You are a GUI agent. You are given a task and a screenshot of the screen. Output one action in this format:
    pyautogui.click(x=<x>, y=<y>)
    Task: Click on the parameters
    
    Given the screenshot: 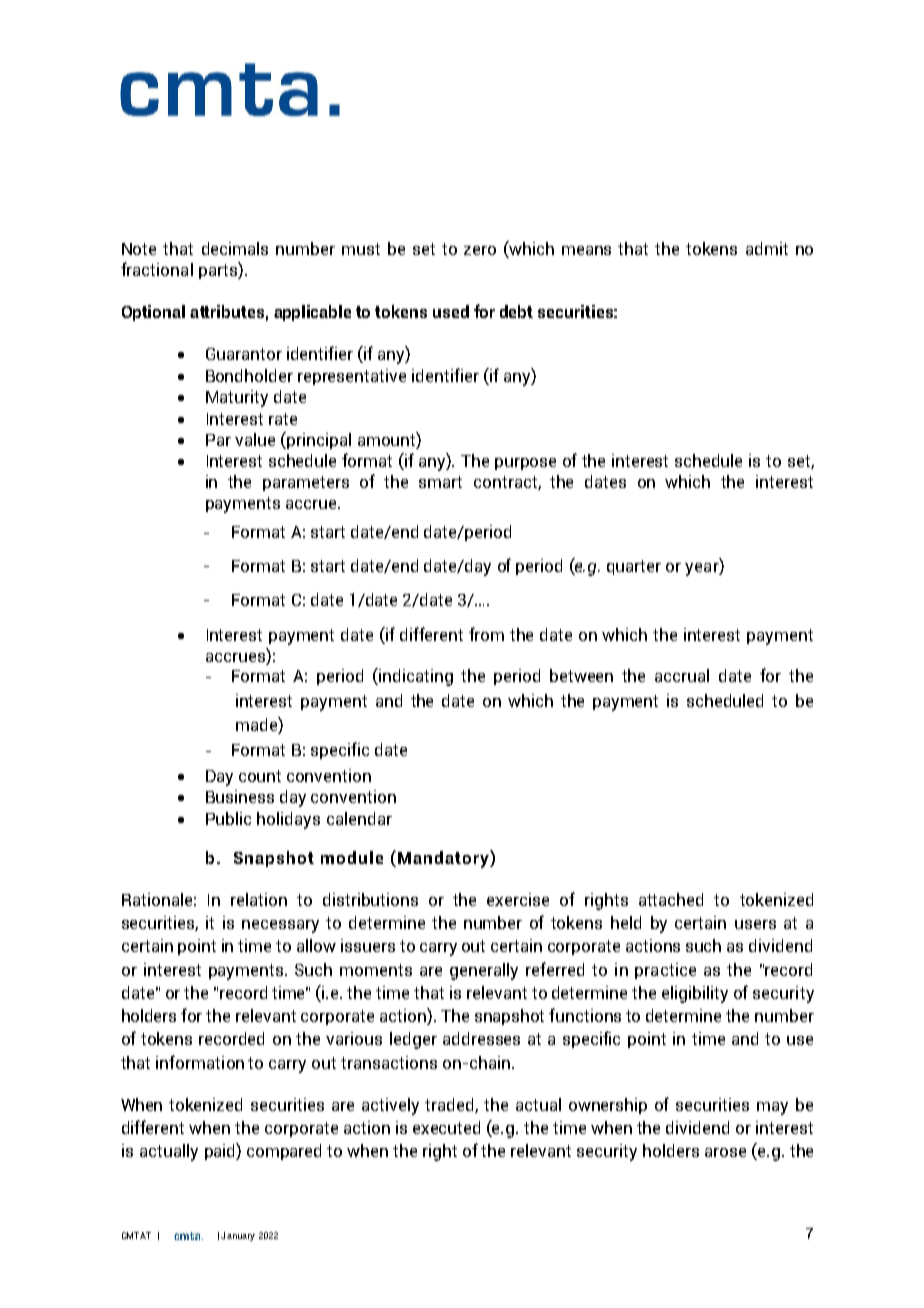 What is the action you would take?
    pyautogui.click(x=306, y=483)
